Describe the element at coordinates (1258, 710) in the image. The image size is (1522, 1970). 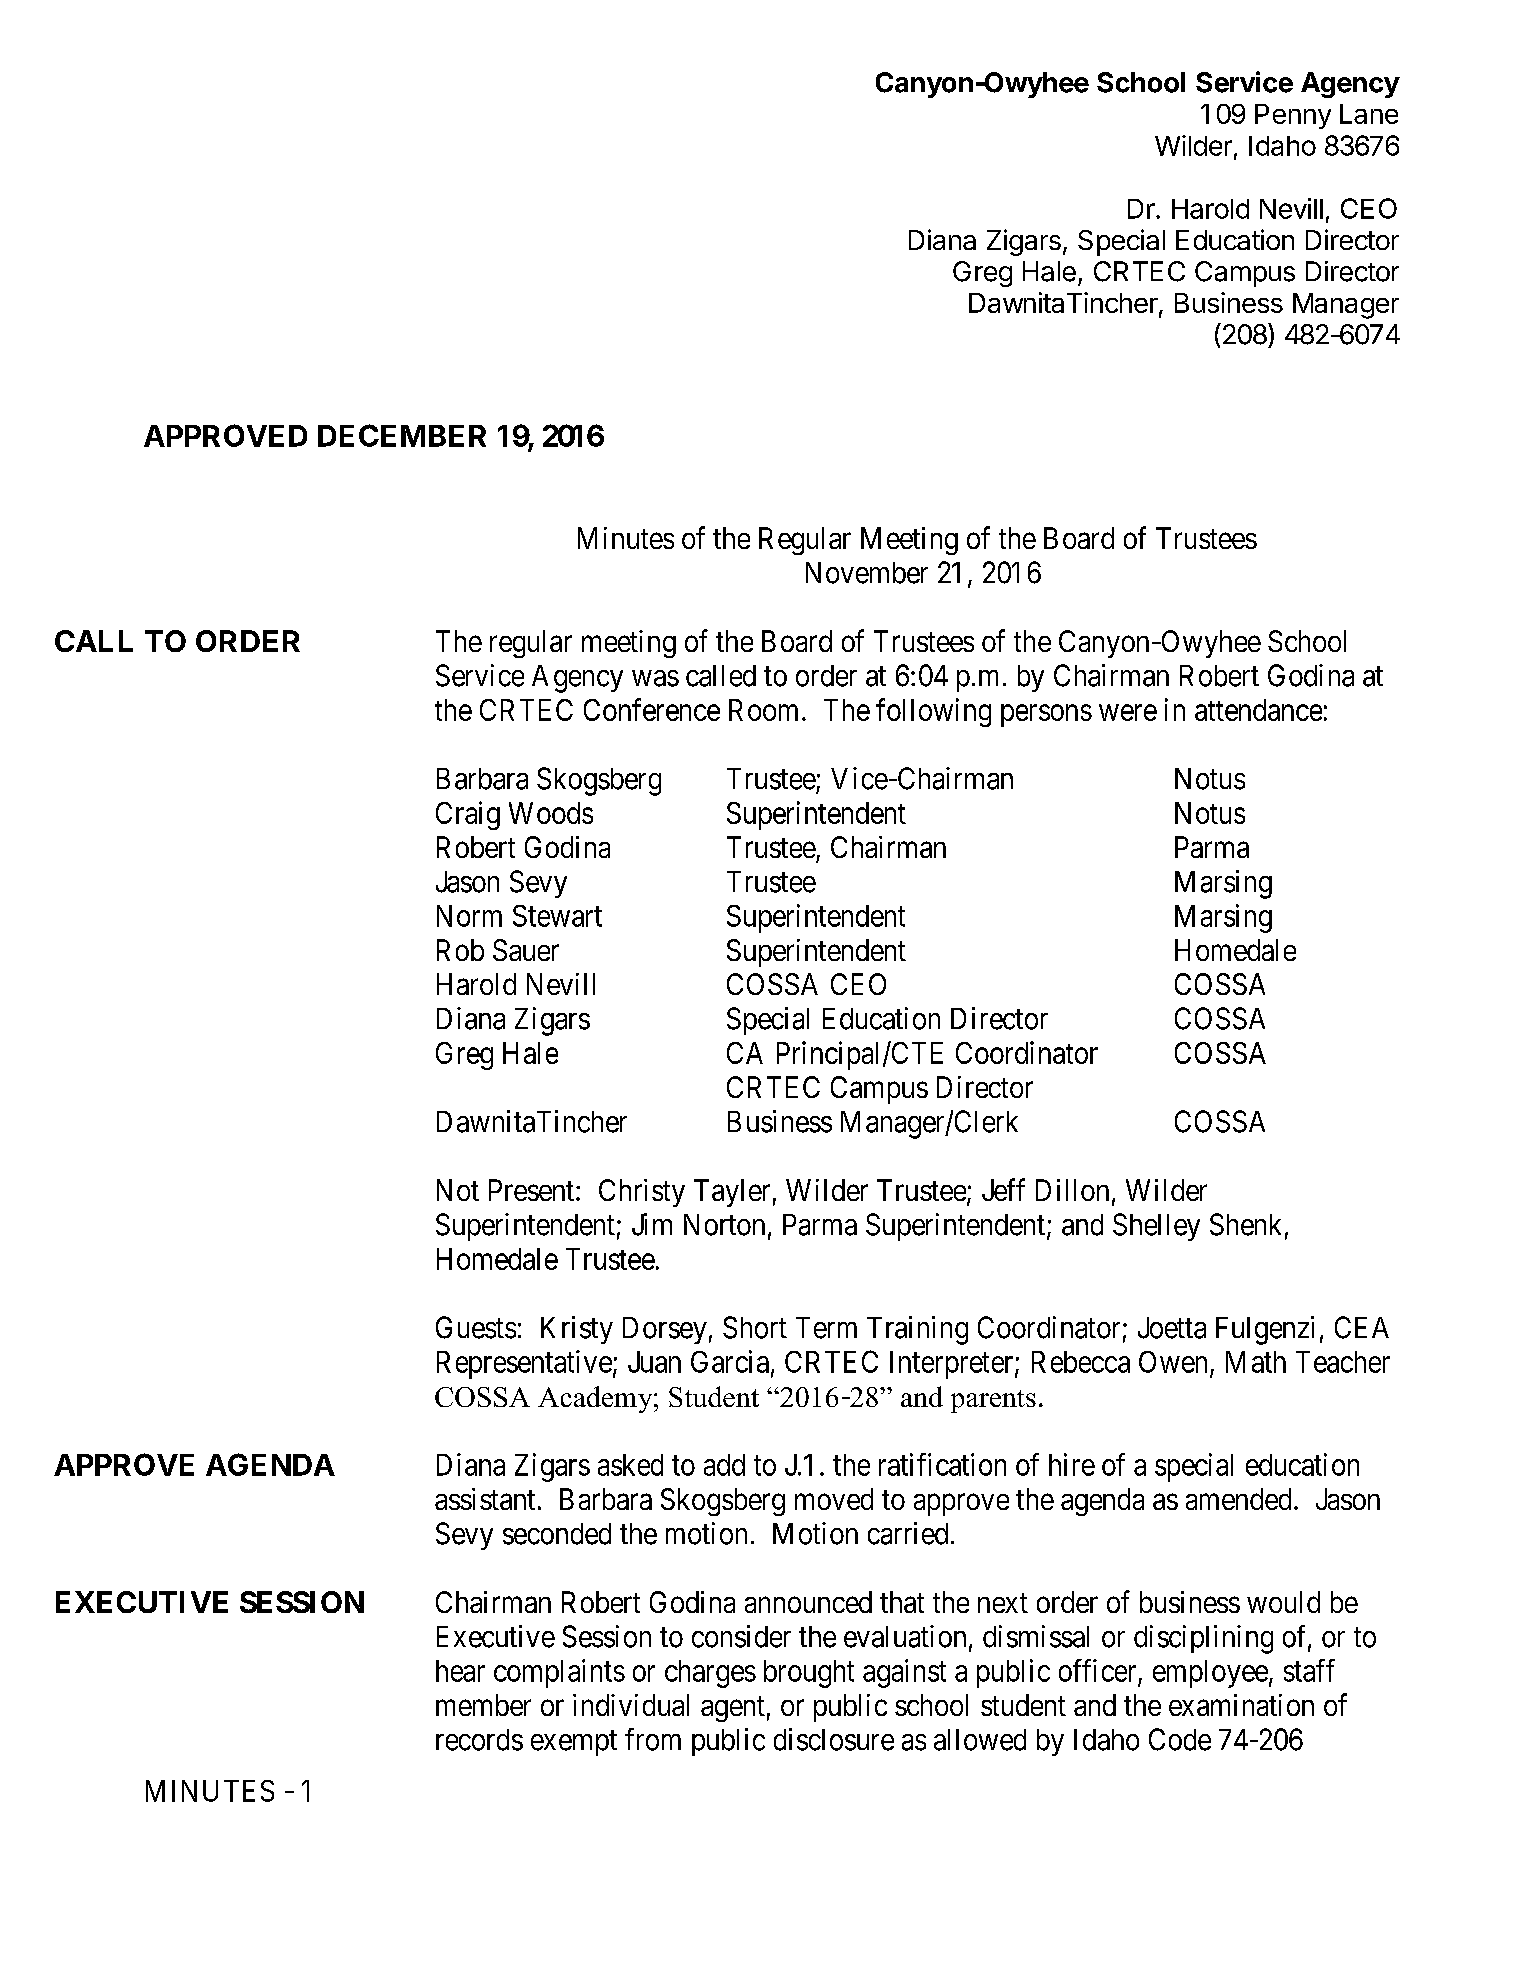
I see `attendance` at that location.
